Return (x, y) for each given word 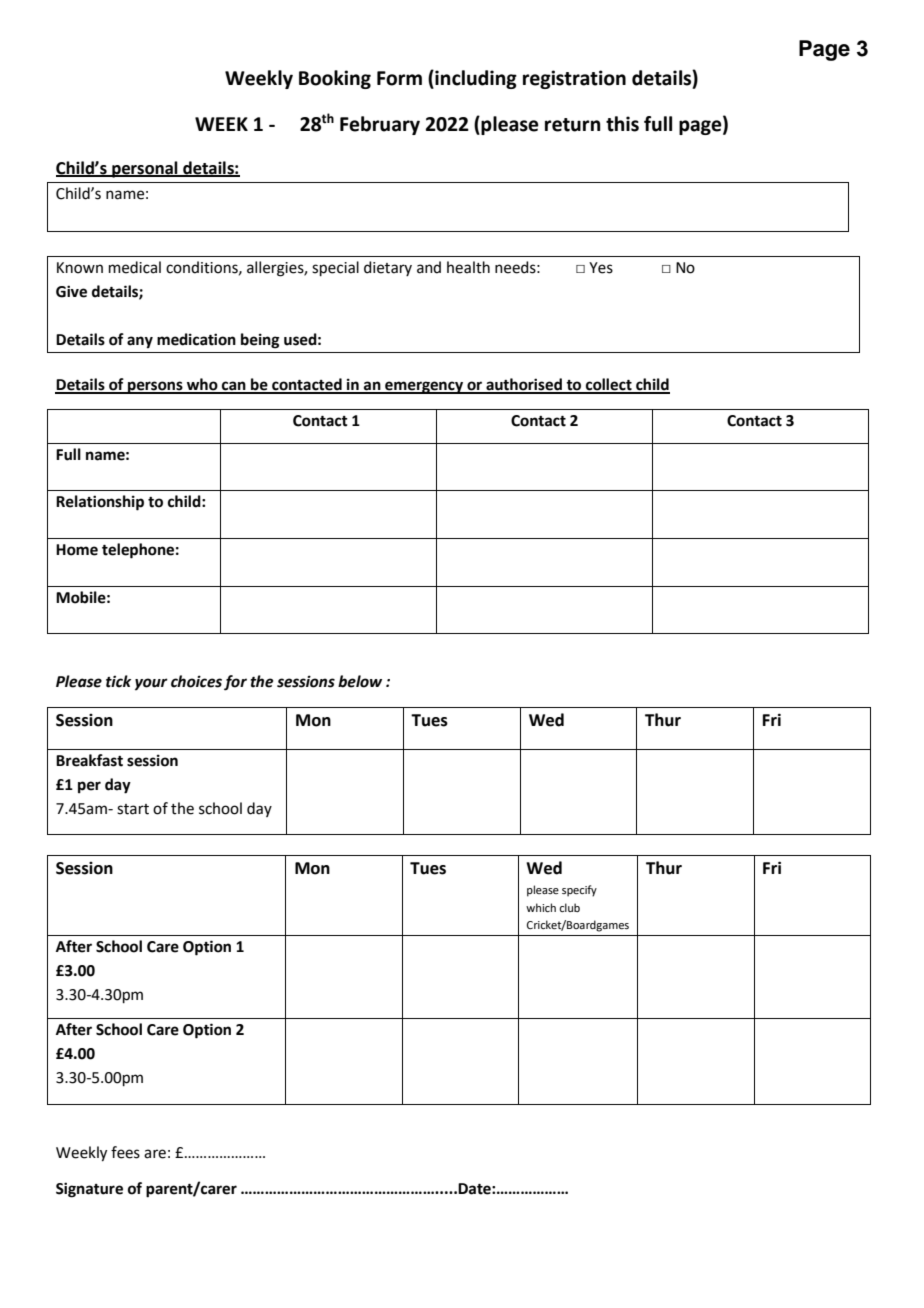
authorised (524, 385)
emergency (424, 387)
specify (579, 891)
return (573, 125)
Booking (335, 79)
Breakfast (89, 760)
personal (145, 169)
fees (125, 1152)
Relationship (100, 503)
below (360, 681)
